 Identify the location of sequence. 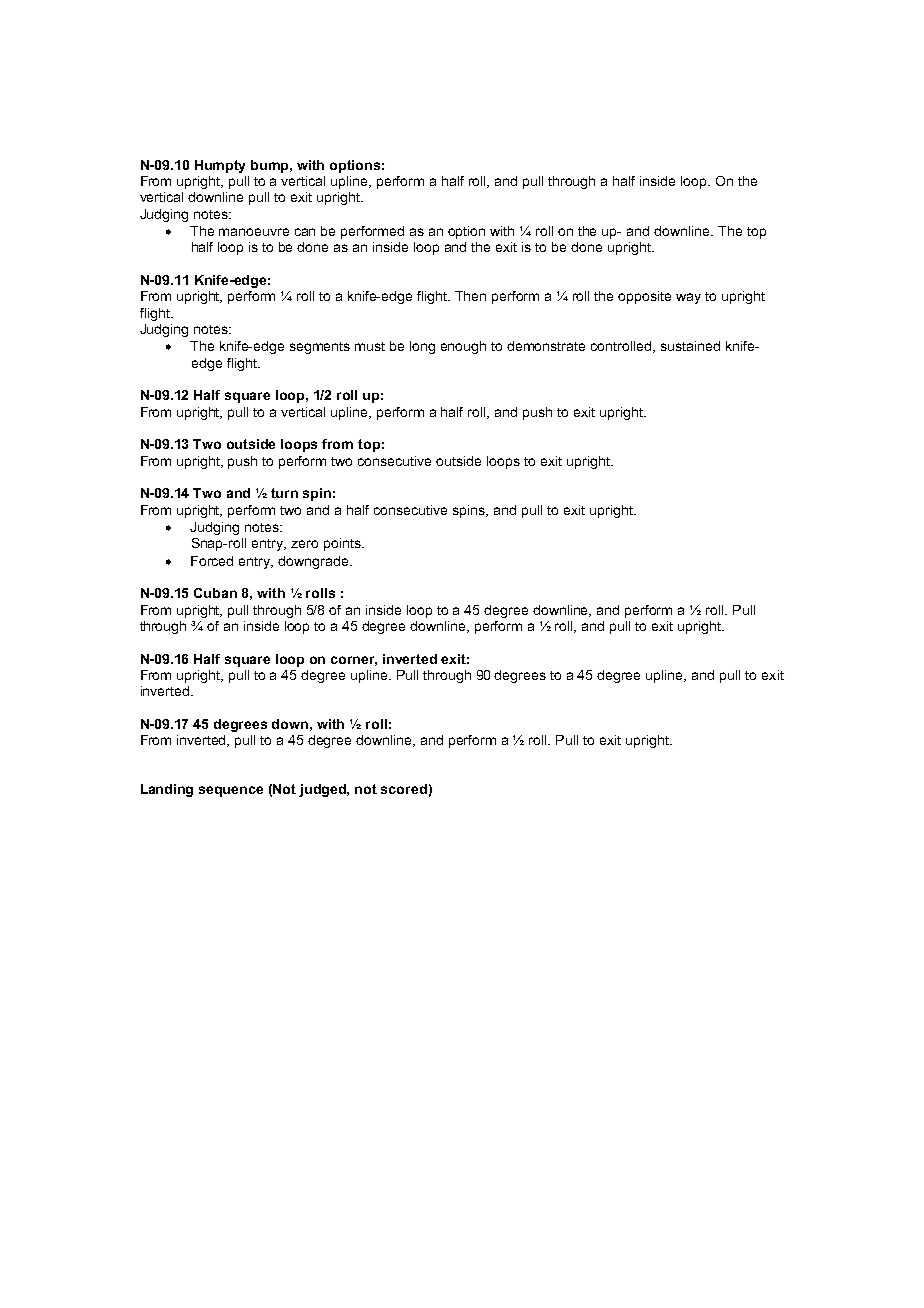
(231, 791).
